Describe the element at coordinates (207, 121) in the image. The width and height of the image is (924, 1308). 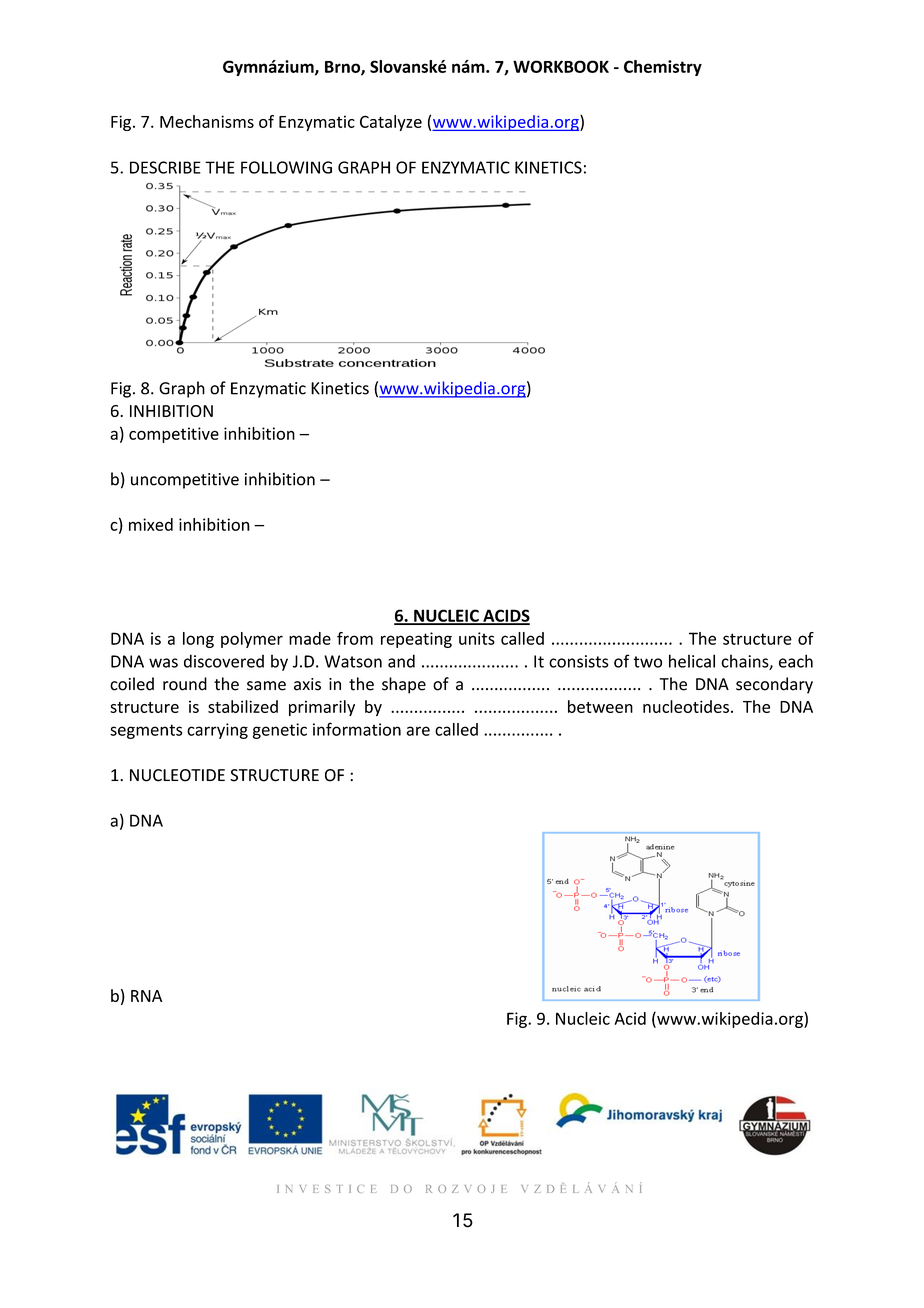
I see `Mechanisms` at that location.
